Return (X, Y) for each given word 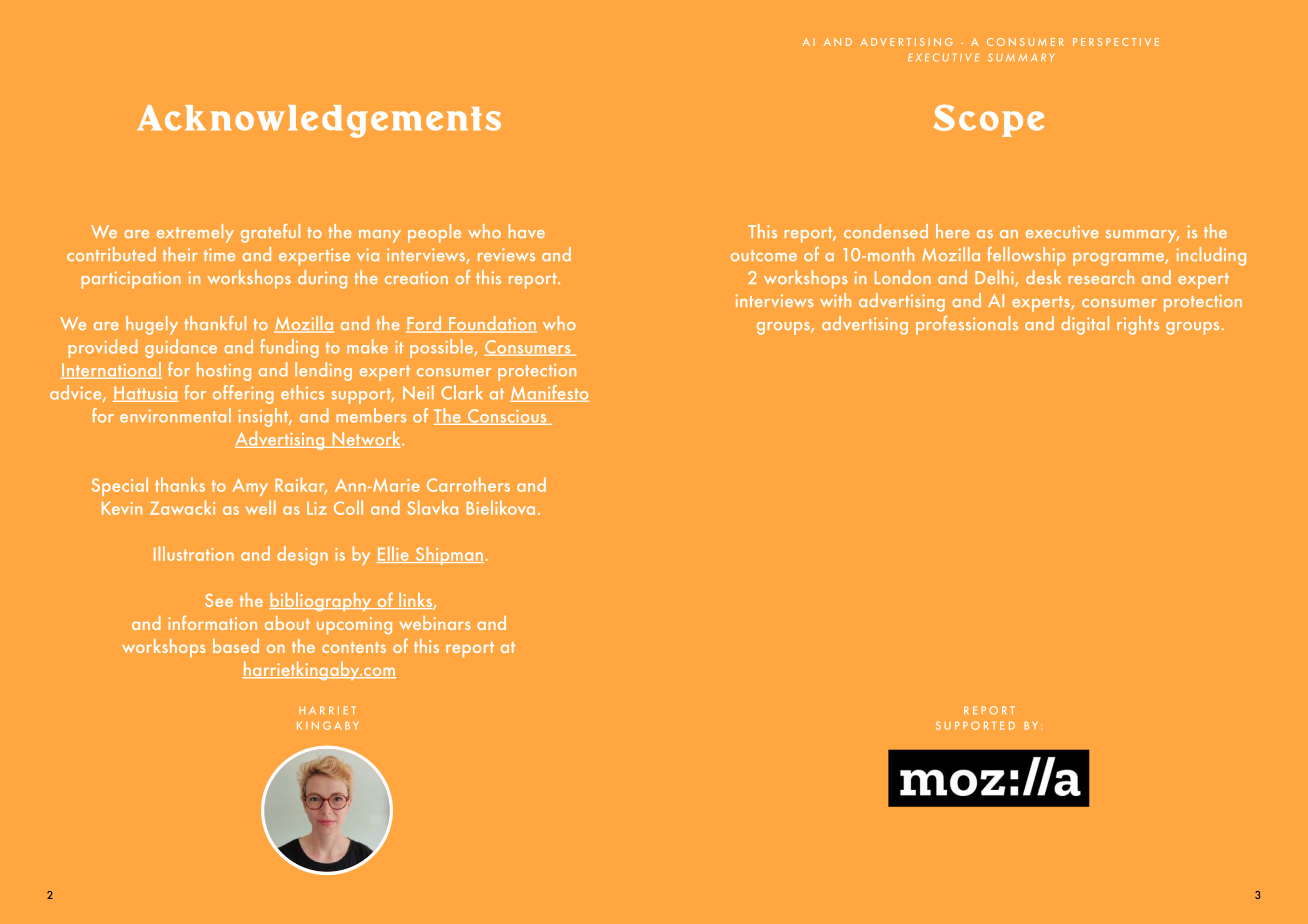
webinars (435, 623)
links (416, 601)
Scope (989, 120)
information (212, 622)
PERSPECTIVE (1116, 42)
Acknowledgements (319, 121)
